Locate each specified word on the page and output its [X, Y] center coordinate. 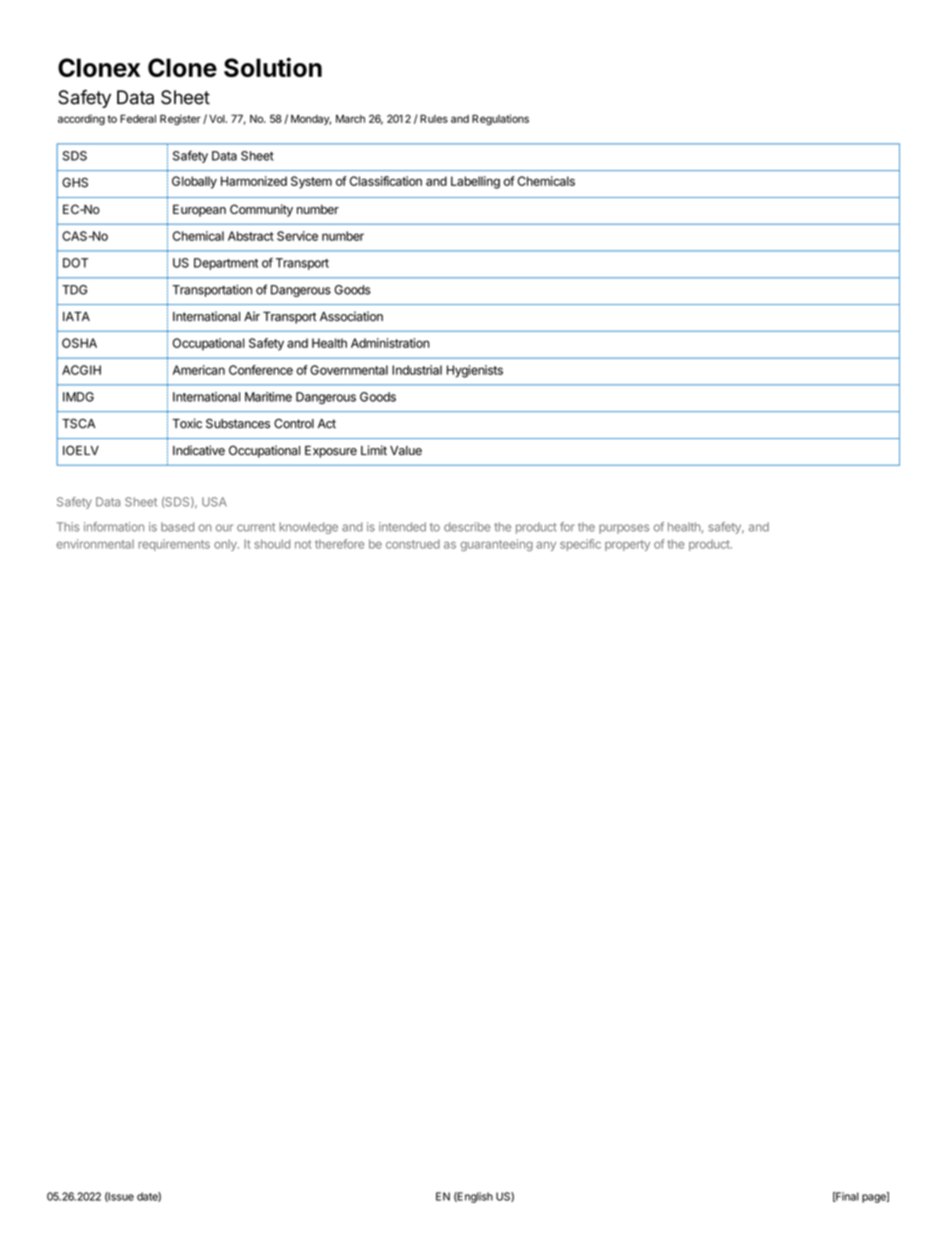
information [114, 527]
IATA [76, 316]
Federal [138, 118]
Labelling [475, 182]
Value [406, 451]
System [311, 182]
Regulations [500, 119]
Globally [194, 182]
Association [351, 316]
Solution [273, 67]
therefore [339, 544]
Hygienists [475, 371]
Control [294, 423]
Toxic [187, 423]
